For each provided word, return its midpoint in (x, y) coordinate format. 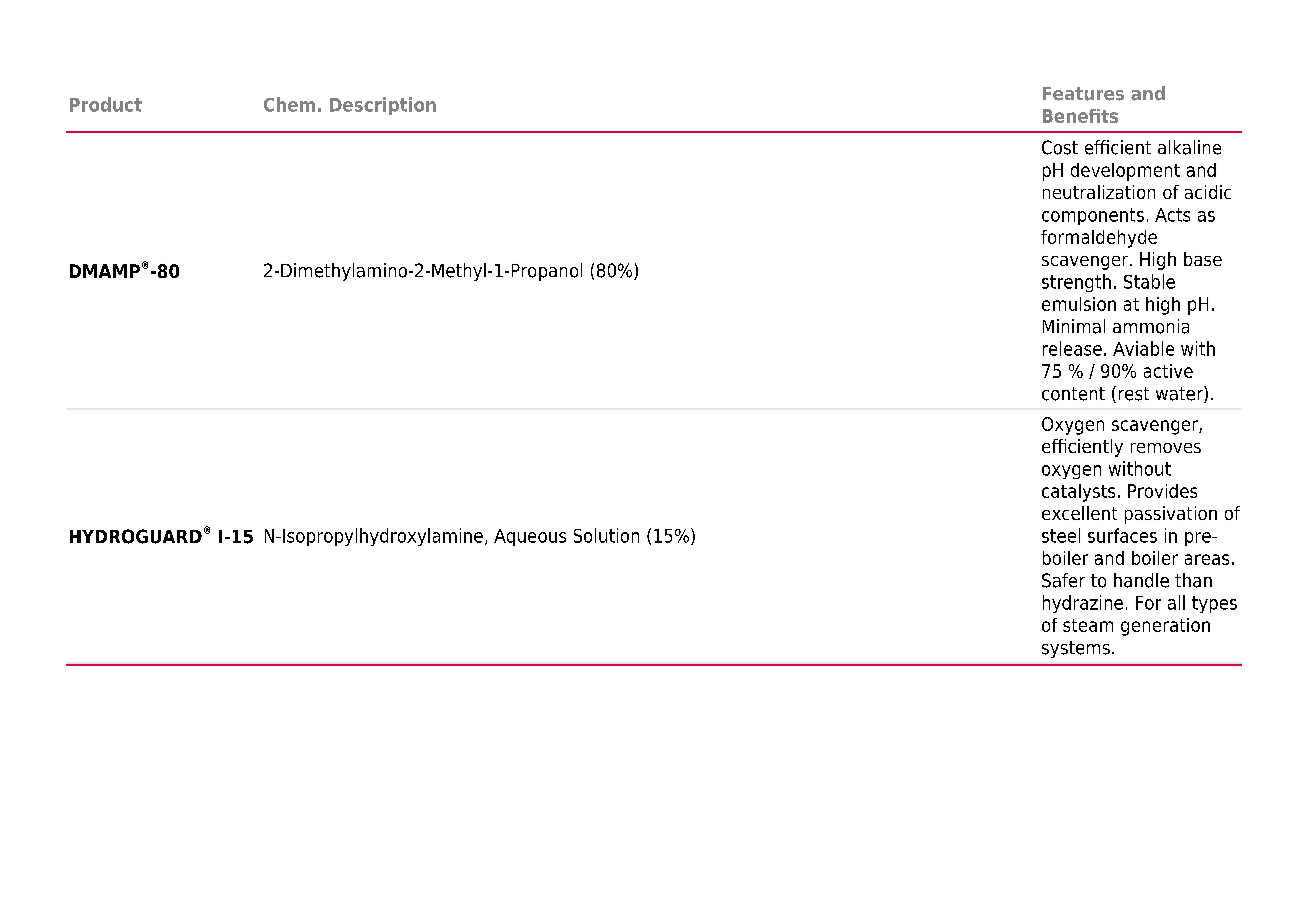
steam (1088, 625)
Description (383, 106)
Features (1083, 94)
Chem (289, 104)
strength (1076, 283)
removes (1166, 448)
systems (1076, 649)
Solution (606, 535)
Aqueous (530, 537)
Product (106, 104)
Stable (1149, 281)
